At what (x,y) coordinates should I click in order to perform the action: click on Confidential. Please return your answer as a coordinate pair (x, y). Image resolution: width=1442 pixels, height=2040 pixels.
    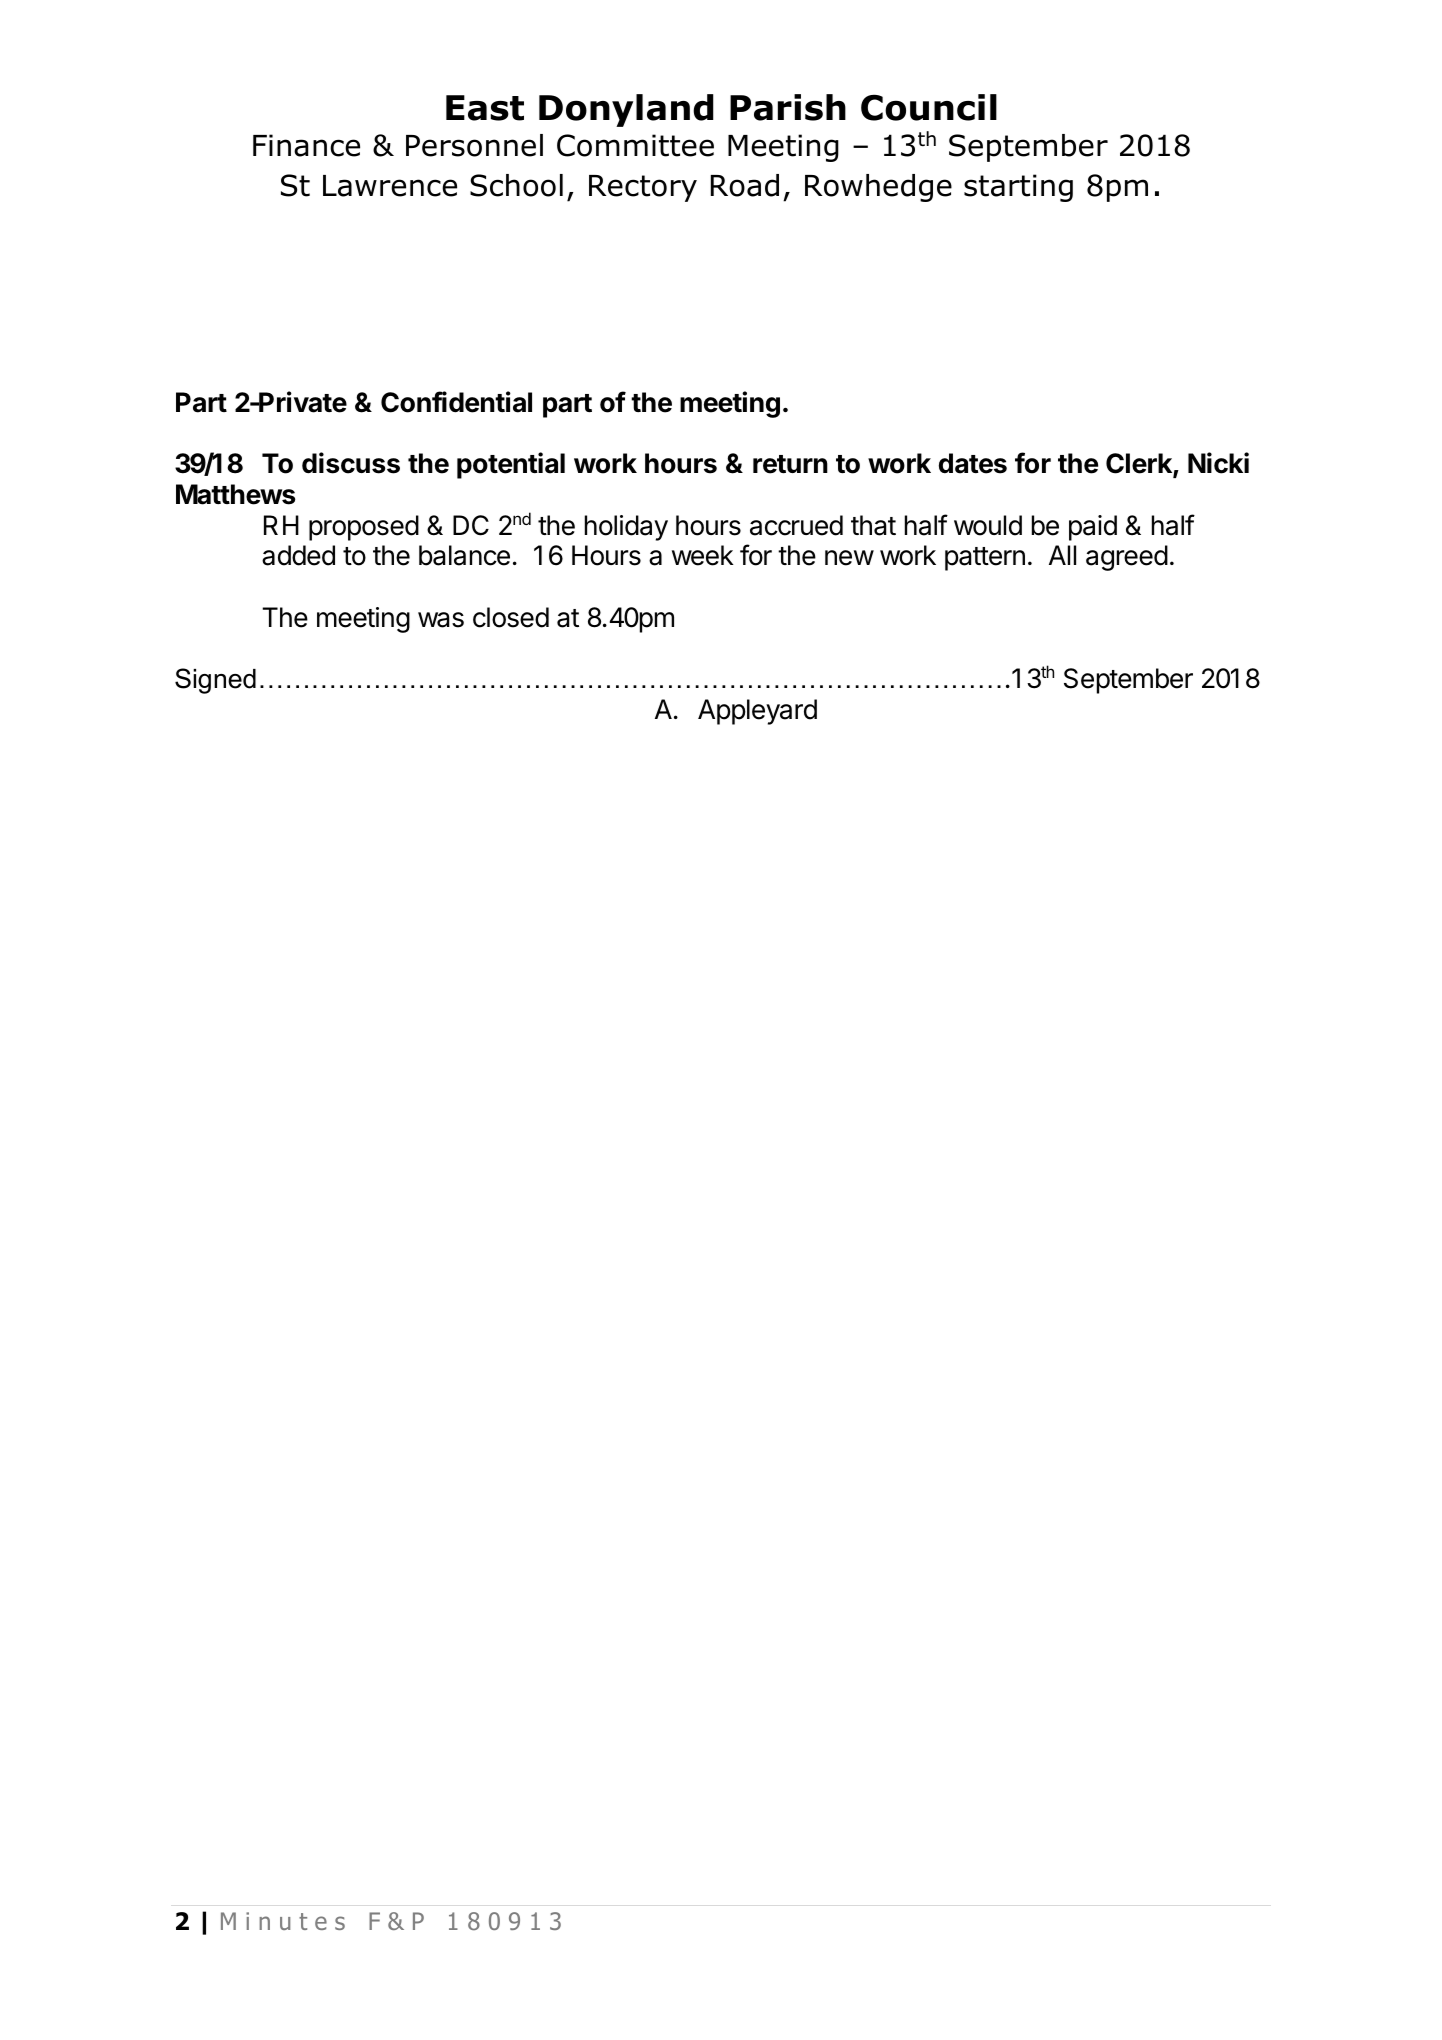
    Looking at the image, I should click on (456, 402).
